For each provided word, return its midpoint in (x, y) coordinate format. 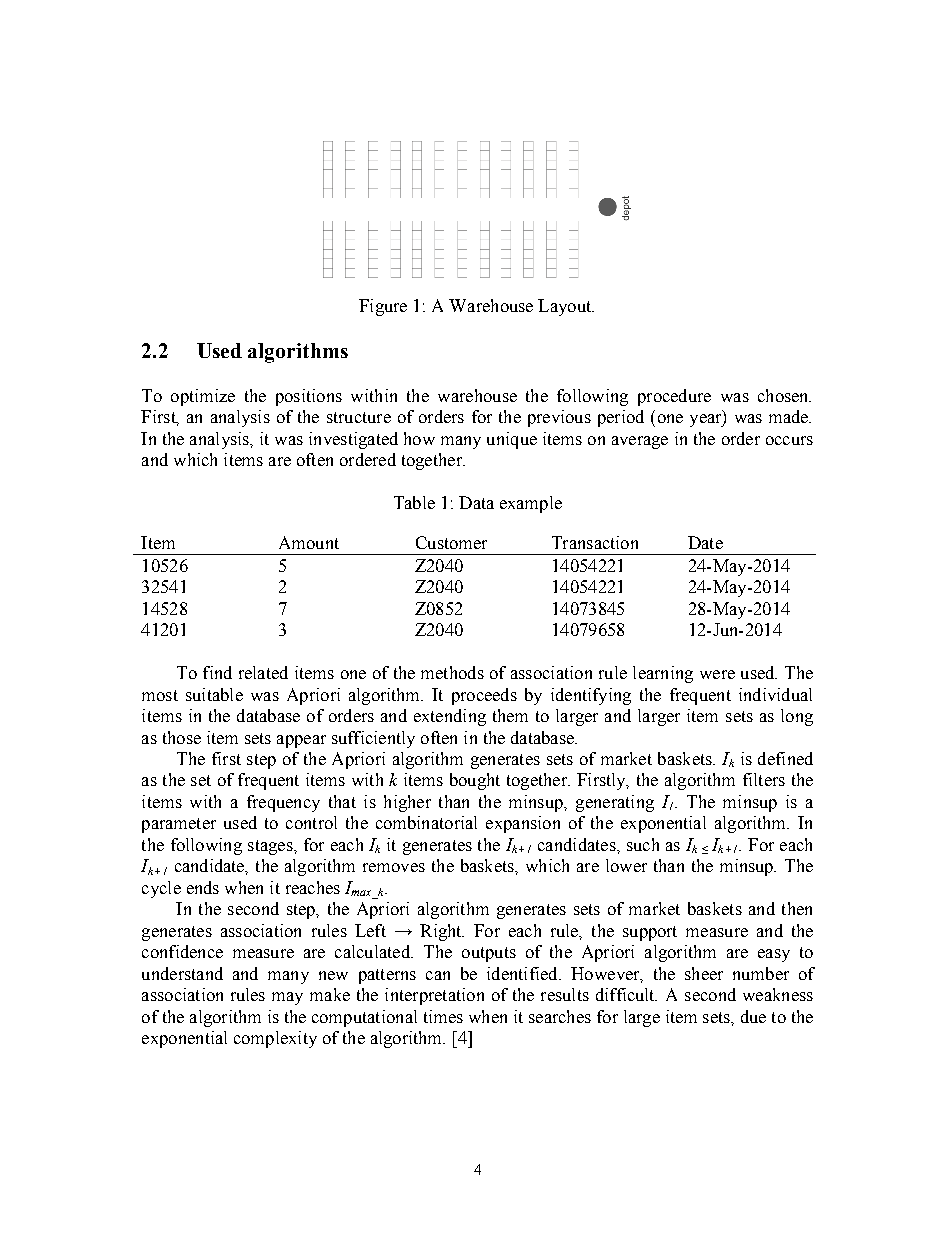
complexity (275, 1039)
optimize (203, 397)
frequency (283, 803)
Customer (451, 542)
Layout (566, 307)
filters (764, 779)
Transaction (595, 542)
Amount (309, 542)
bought (475, 781)
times (443, 1016)
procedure (674, 397)
